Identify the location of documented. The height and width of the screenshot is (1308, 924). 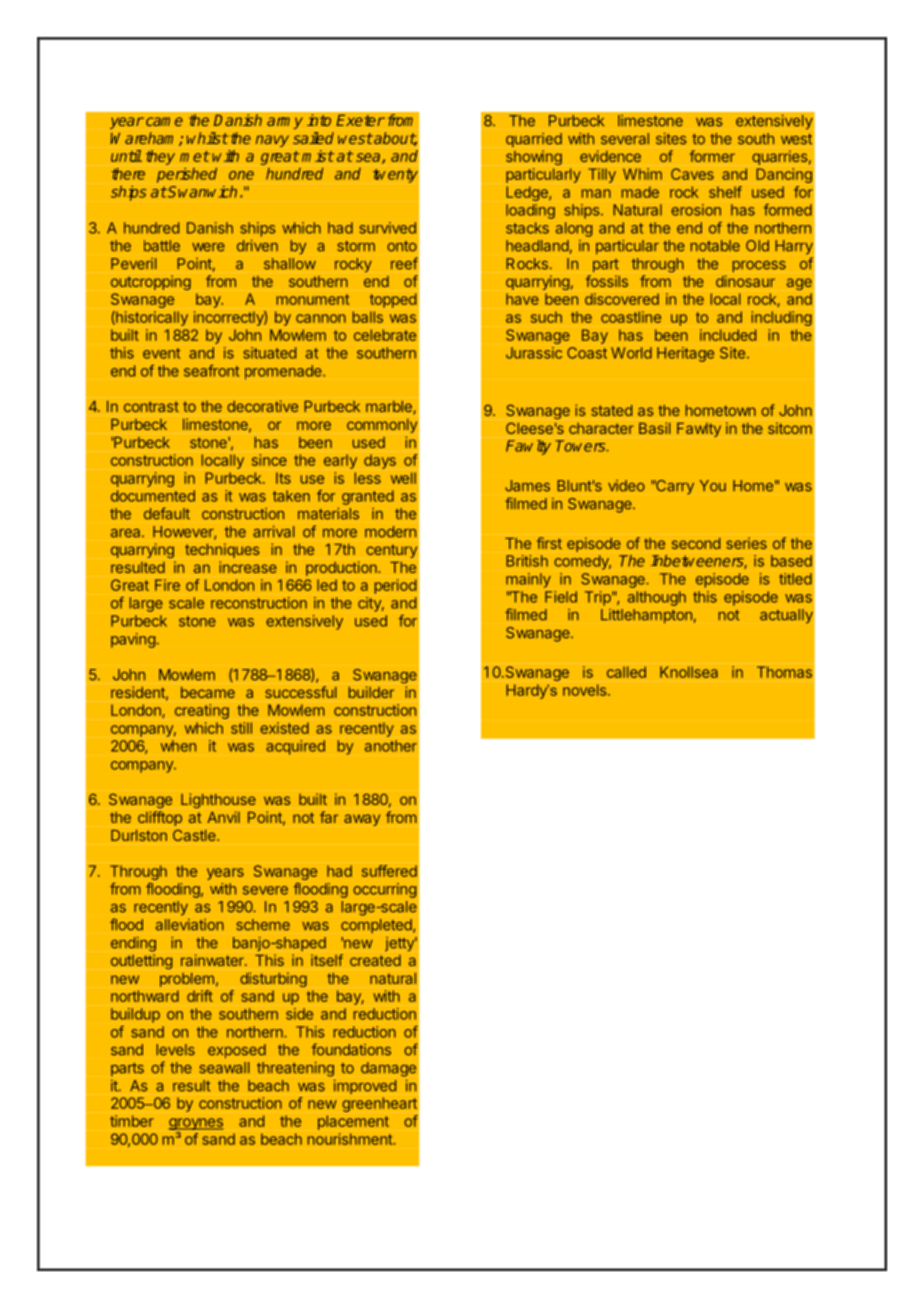
(153, 496).
